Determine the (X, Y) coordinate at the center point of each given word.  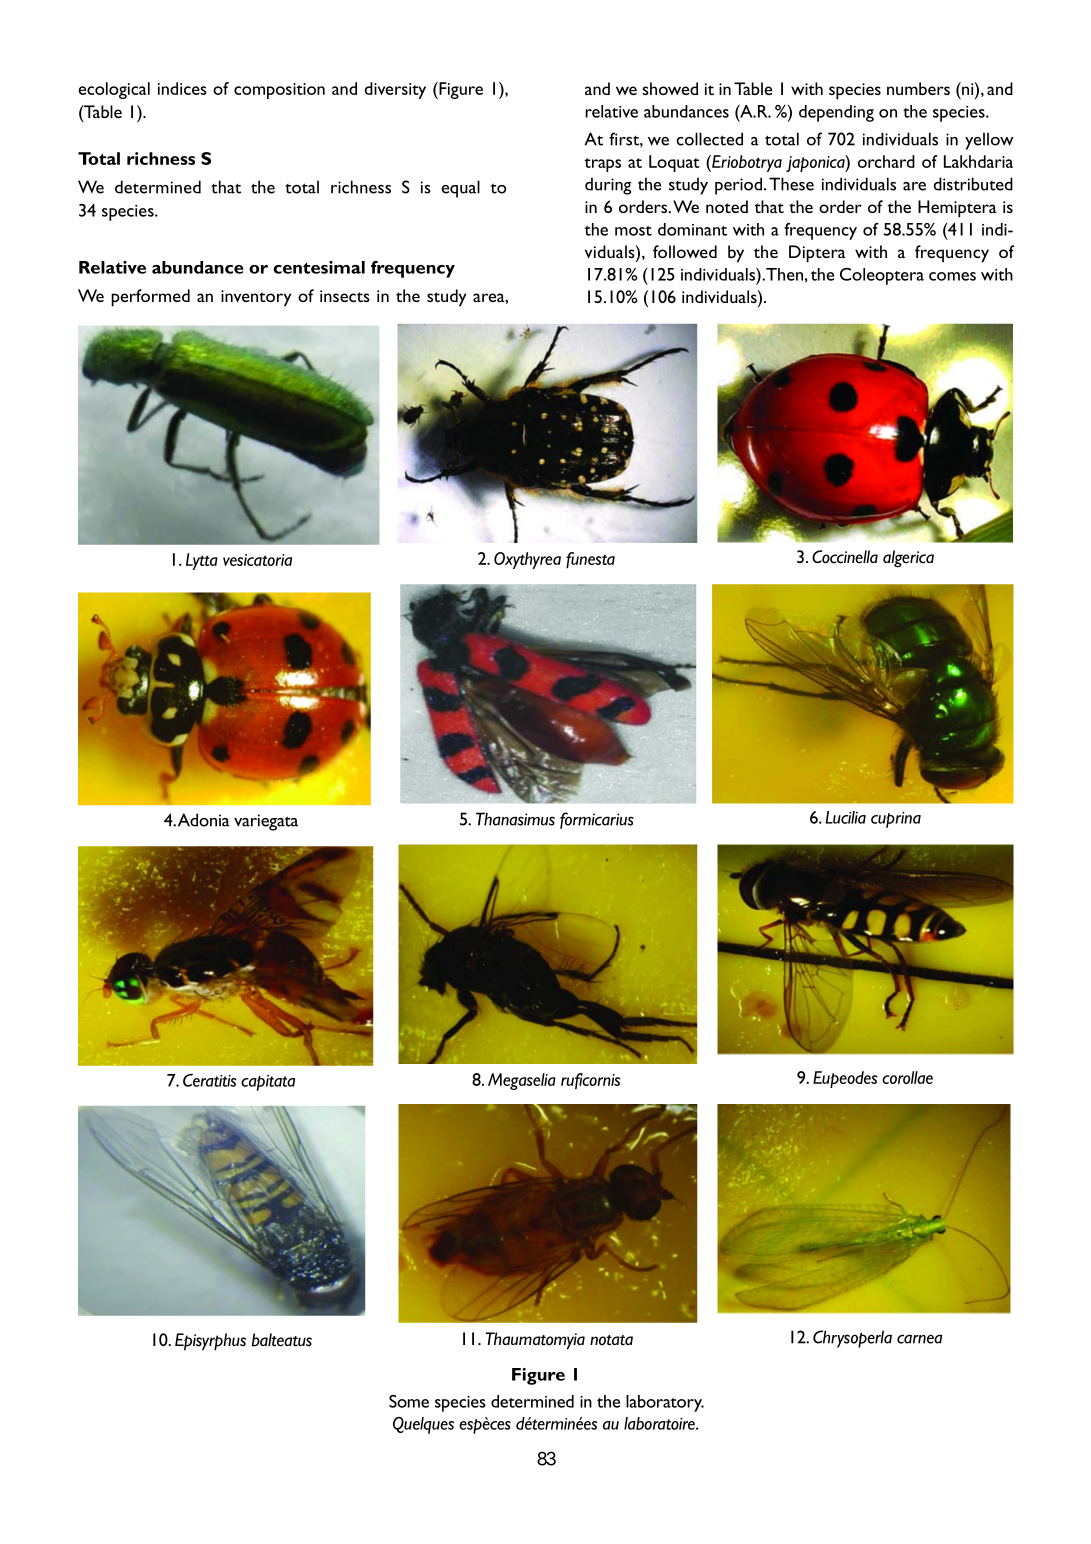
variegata (266, 822)
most (633, 231)
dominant (692, 229)
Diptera (817, 254)
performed (150, 298)
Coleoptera (882, 276)
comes (952, 276)
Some (409, 1401)
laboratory (665, 1403)
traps (602, 165)
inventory (256, 298)
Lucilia (845, 817)
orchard (886, 161)
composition (279, 91)
